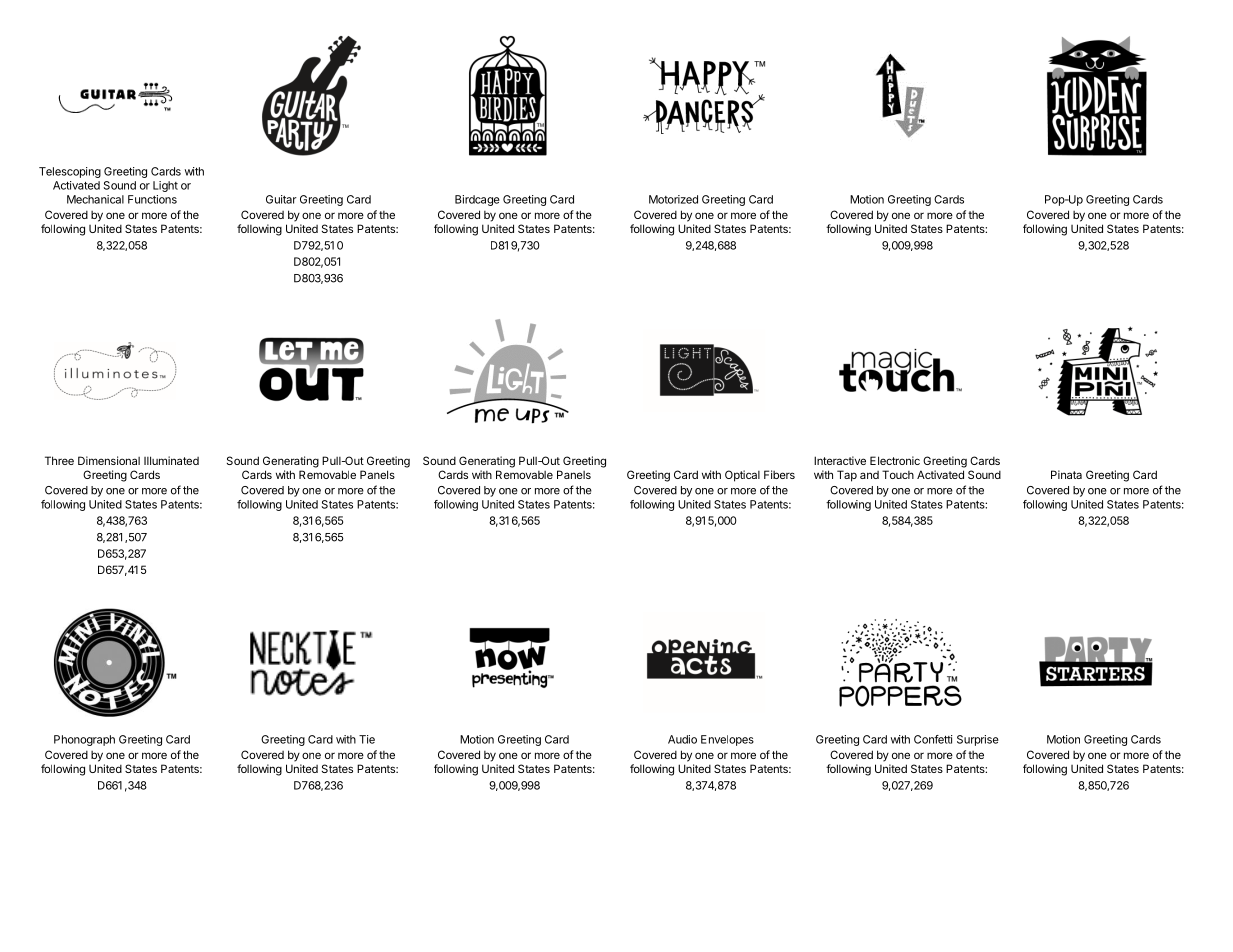 Image resolution: width=1233 pixels, height=952 pixels. Describe the element at coordinates (742, 476) in the document. I see `Optical` at that location.
